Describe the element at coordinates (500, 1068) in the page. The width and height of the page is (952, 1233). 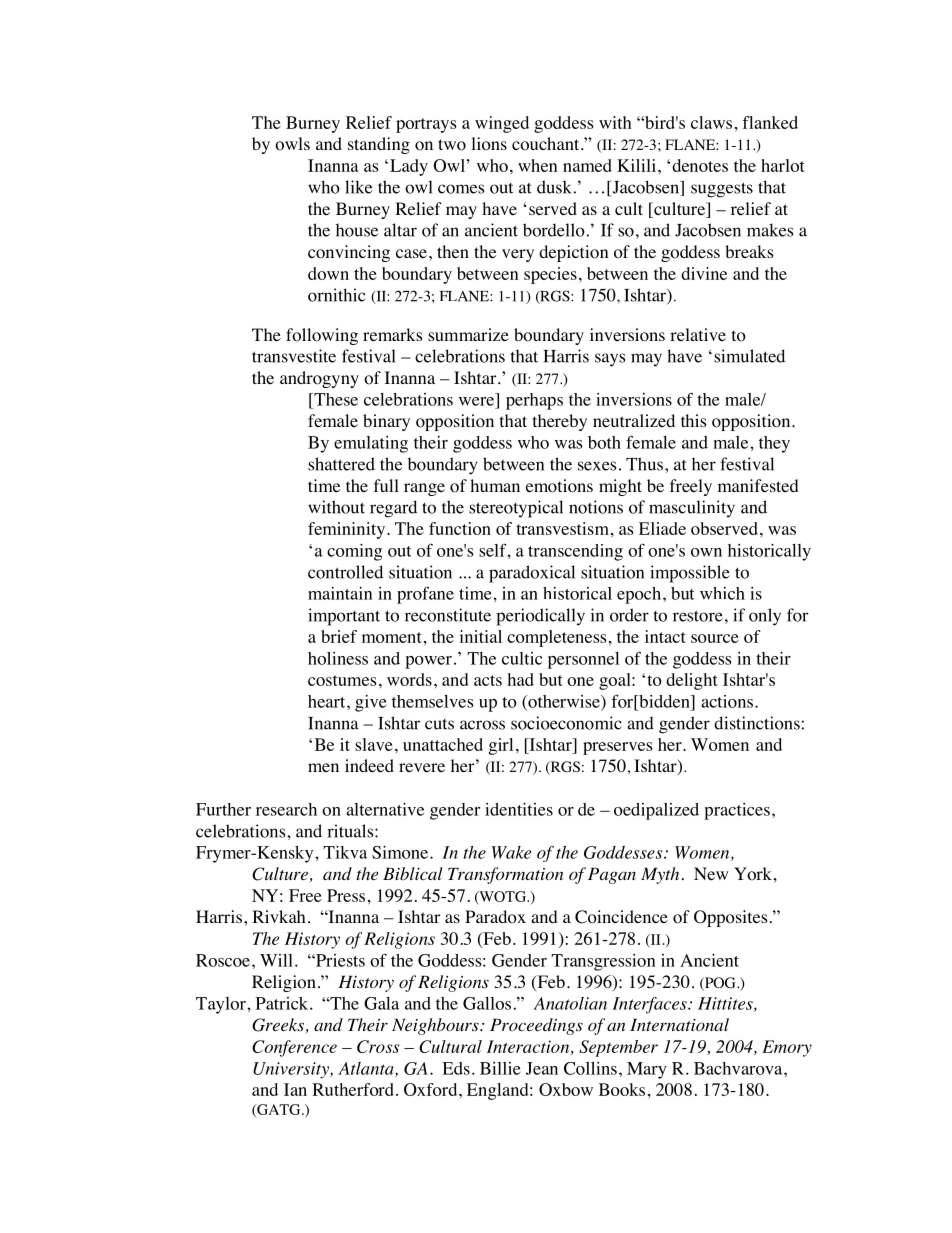
I see `Billie` at that location.
